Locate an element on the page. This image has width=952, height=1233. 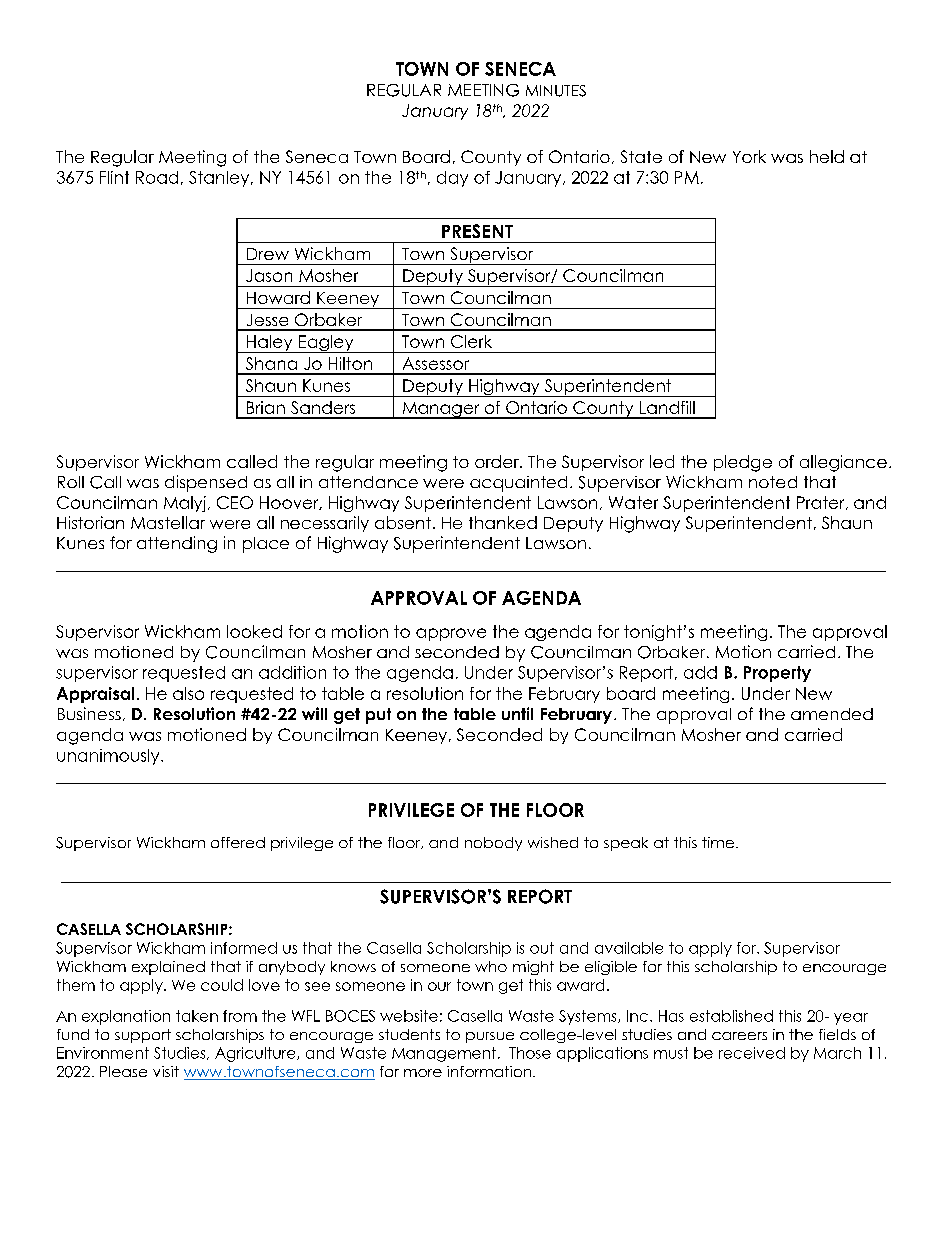
unanimously is located at coordinates (109, 757).
